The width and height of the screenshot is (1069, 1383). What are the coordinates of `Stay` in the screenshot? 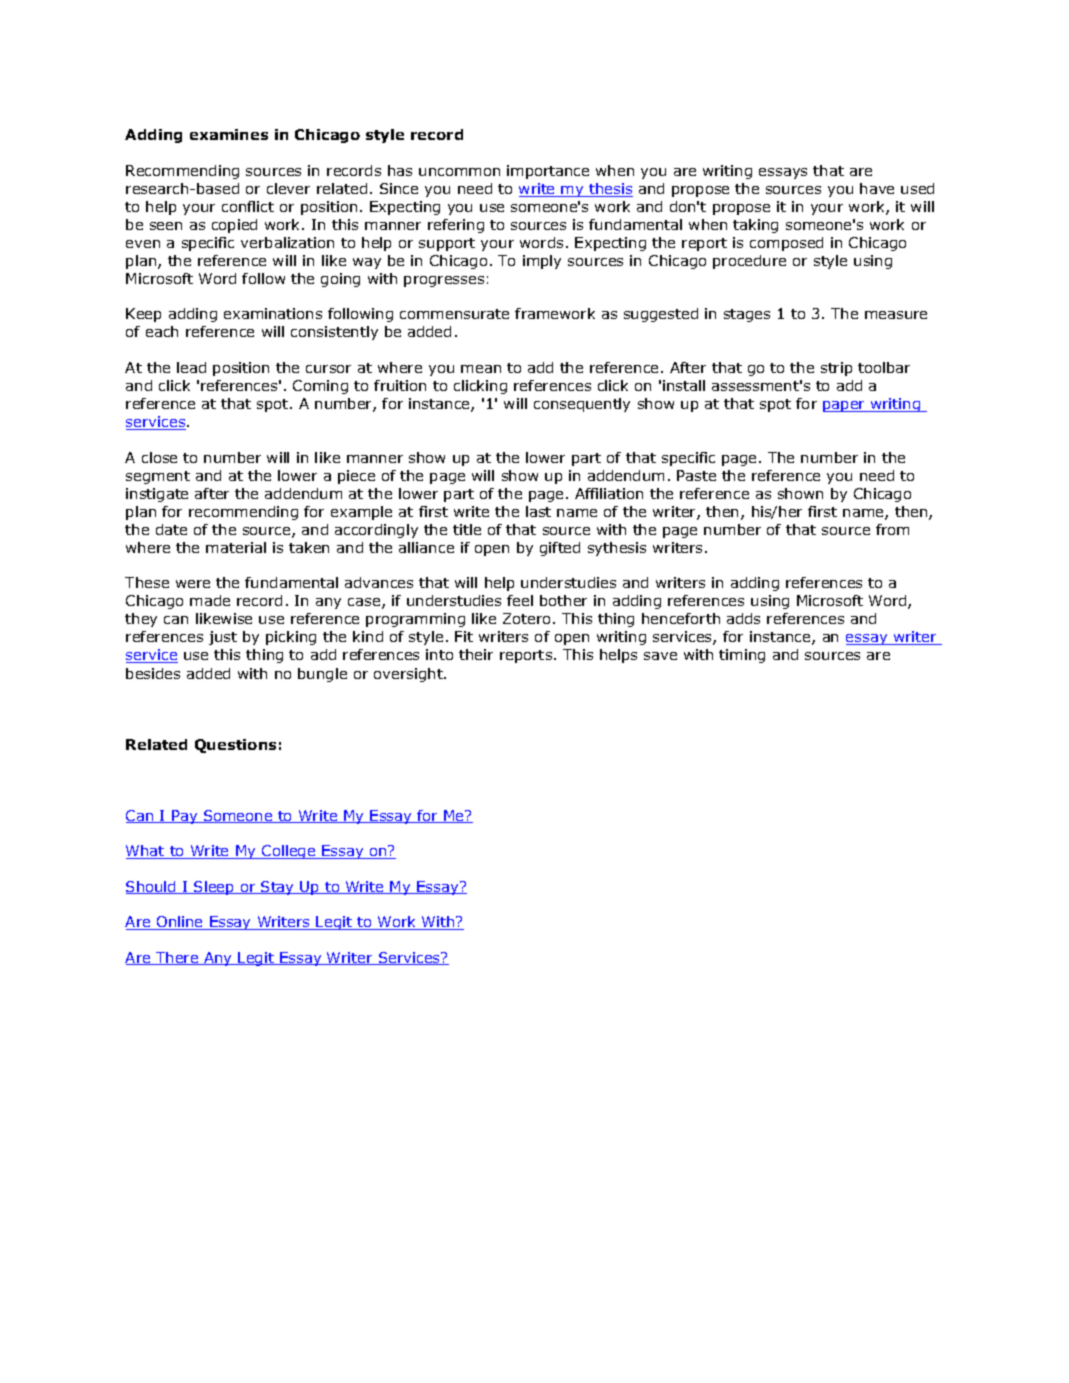 It's located at (278, 888).
